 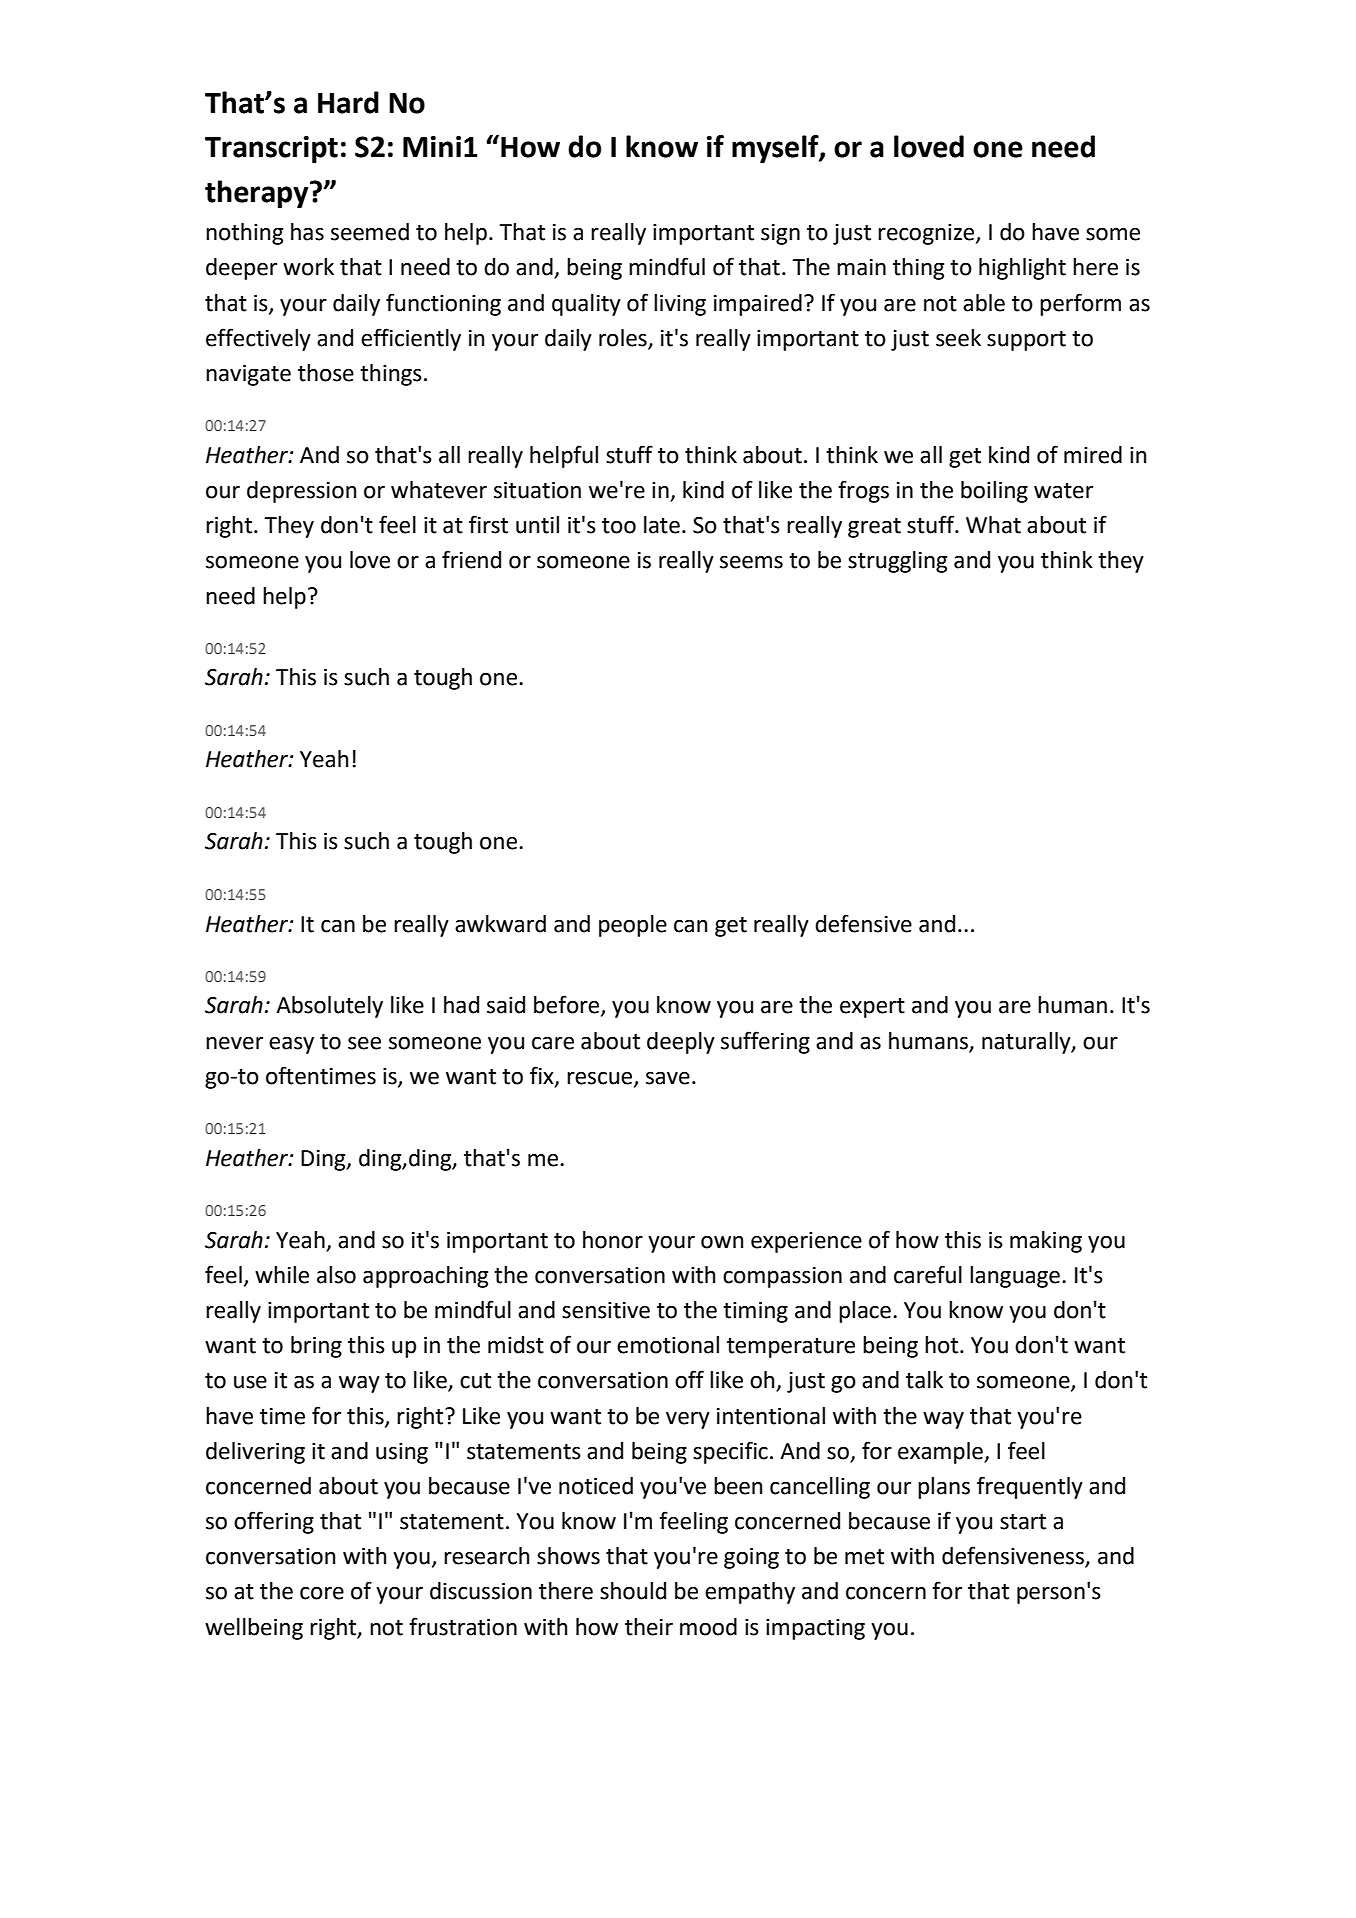 I want to click on expert, so click(x=872, y=1008).
